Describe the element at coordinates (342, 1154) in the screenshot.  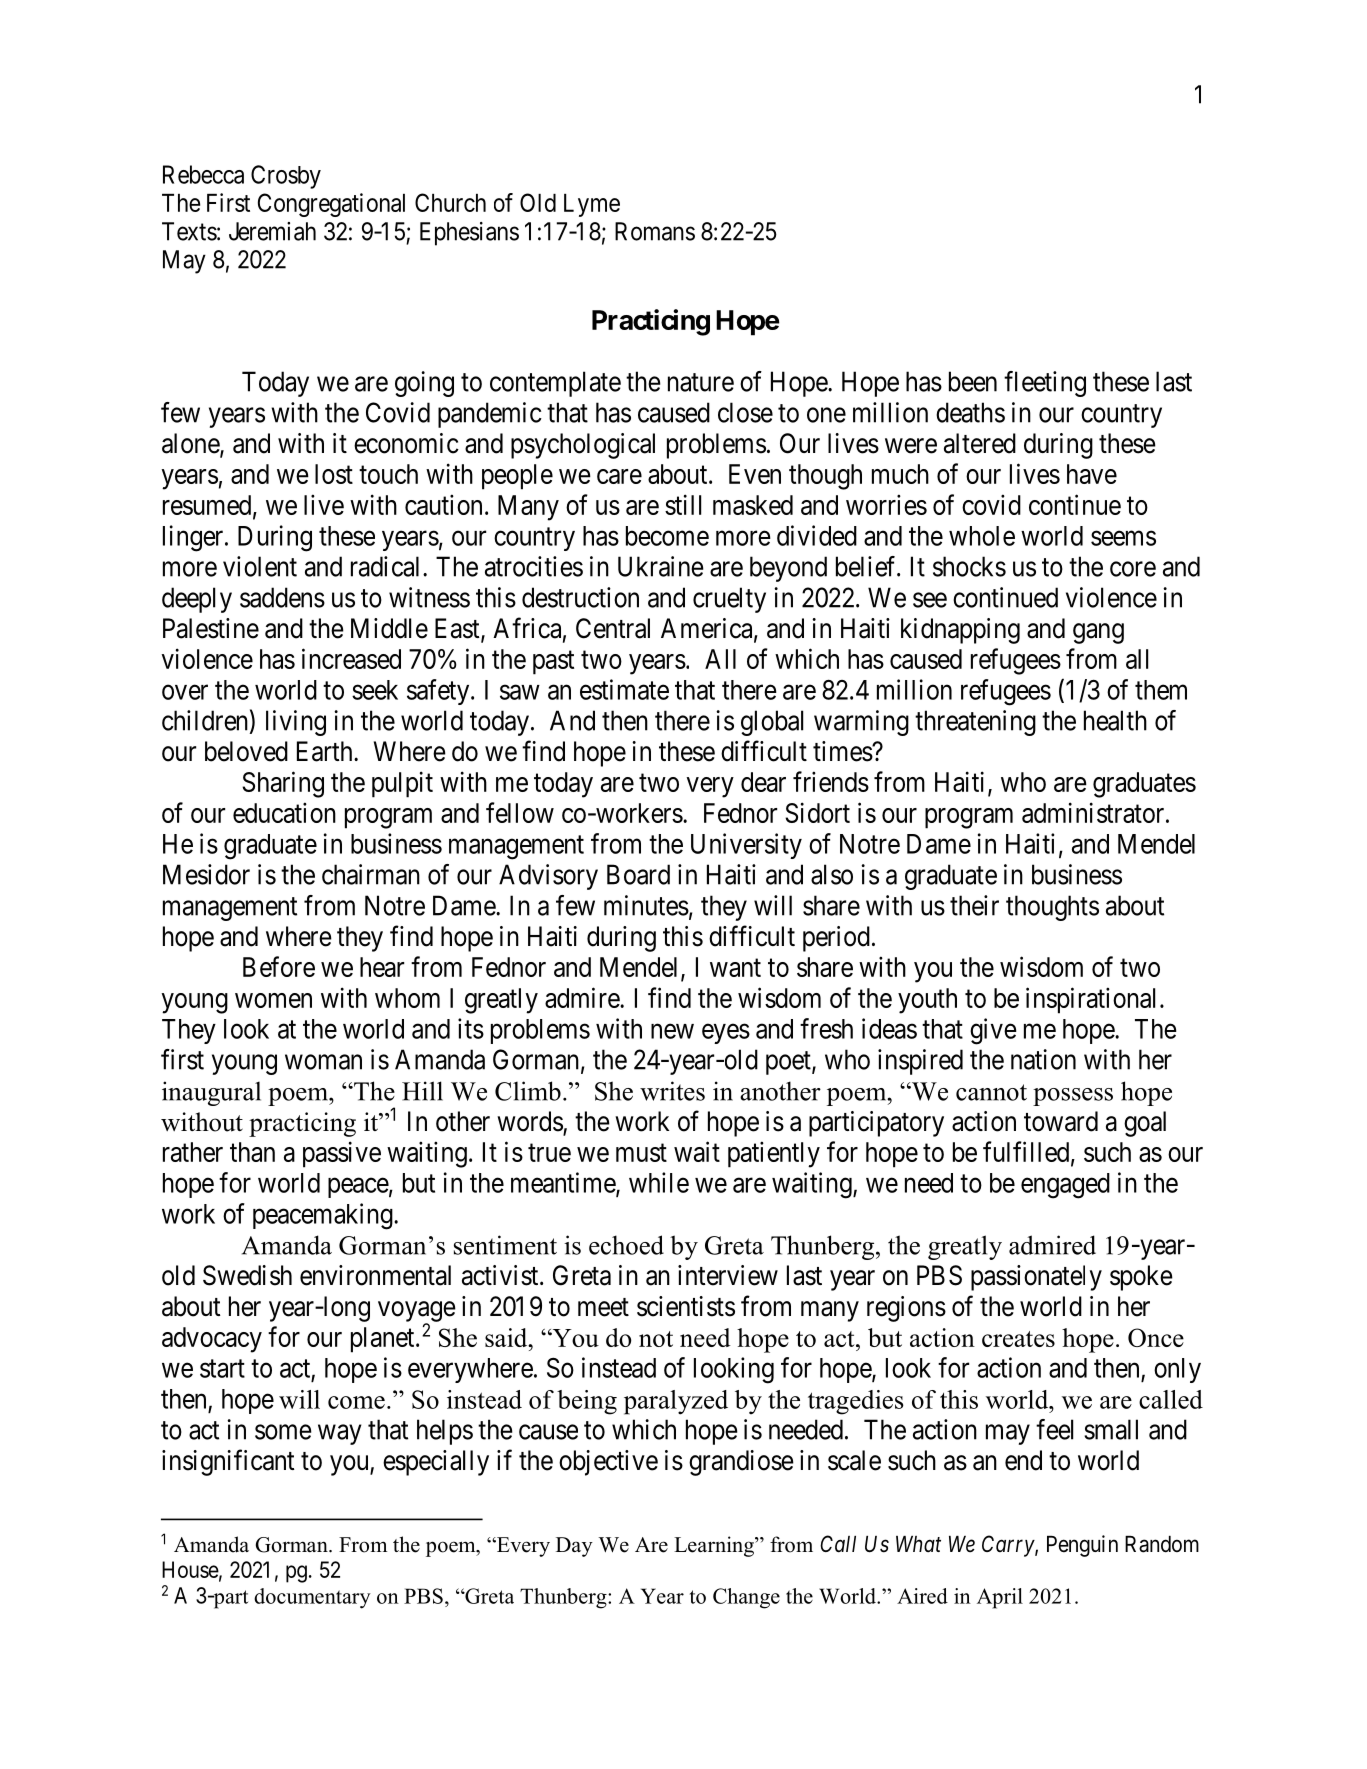
I see `passive` at that location.
